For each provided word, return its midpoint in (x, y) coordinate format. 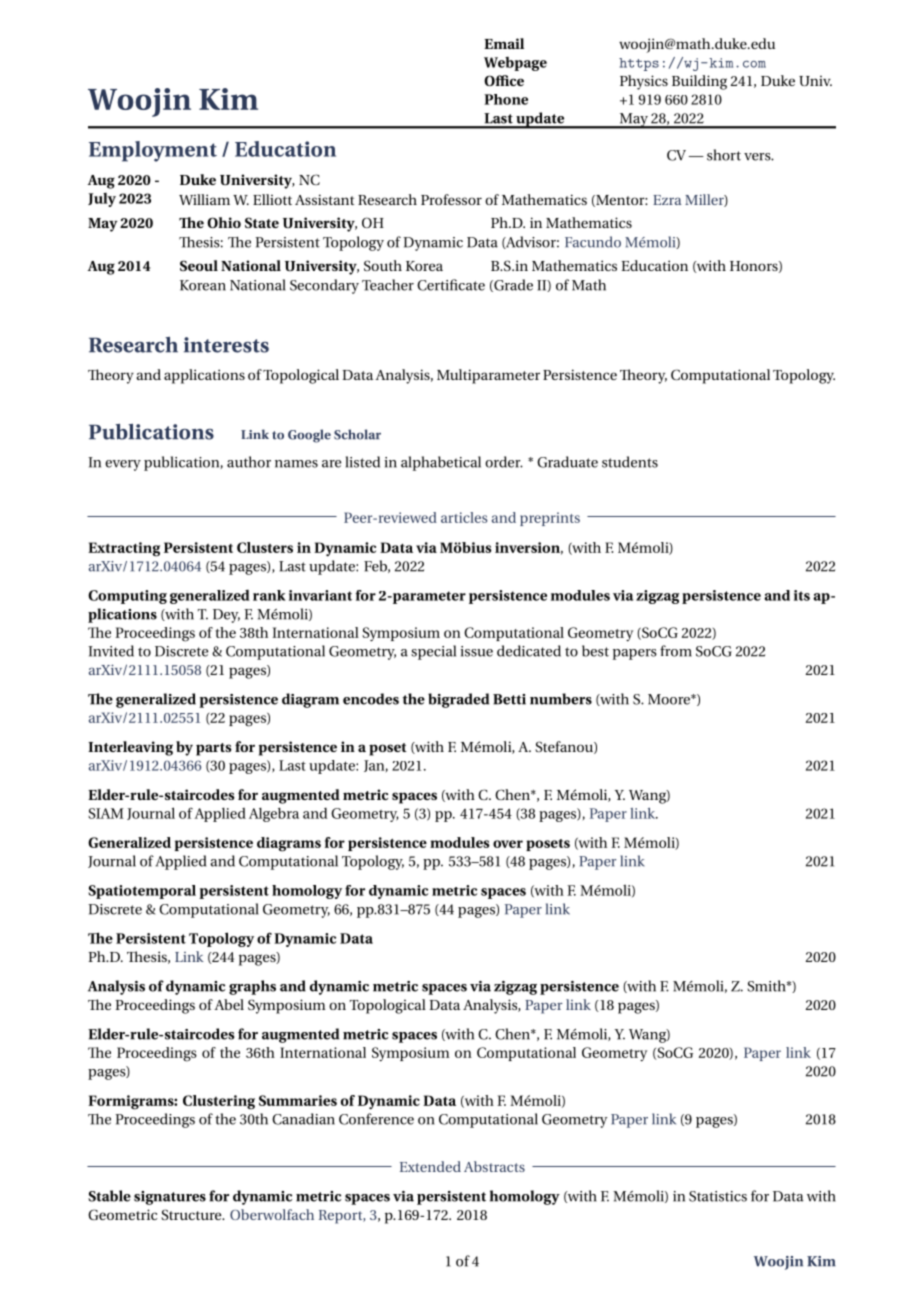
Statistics (718, 1196)
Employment (153, 151)
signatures (170, 1198)
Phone (506, 99)
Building (699, 82)
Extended (430, 1166)
